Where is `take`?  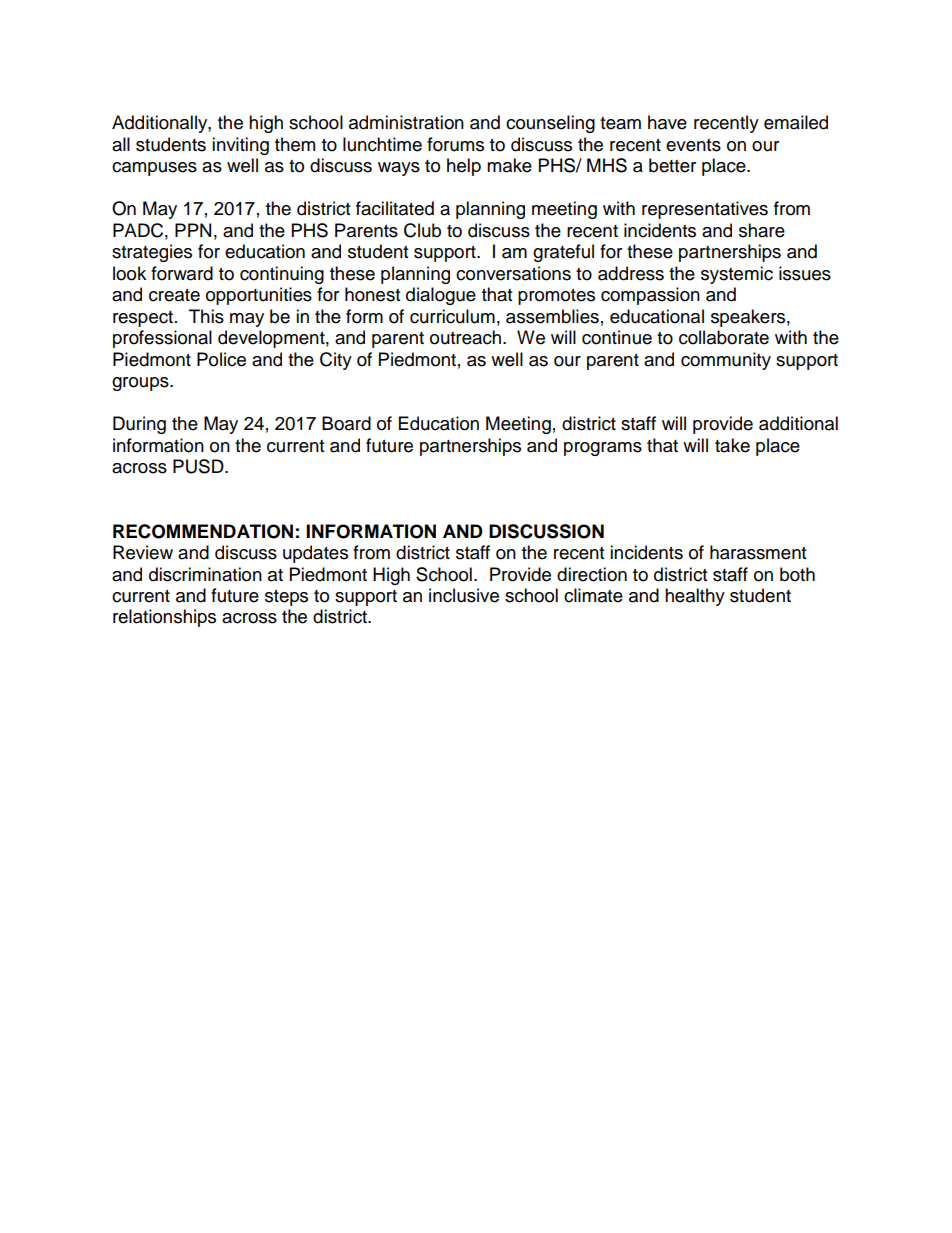
take is located at coordinates (732, 445).
